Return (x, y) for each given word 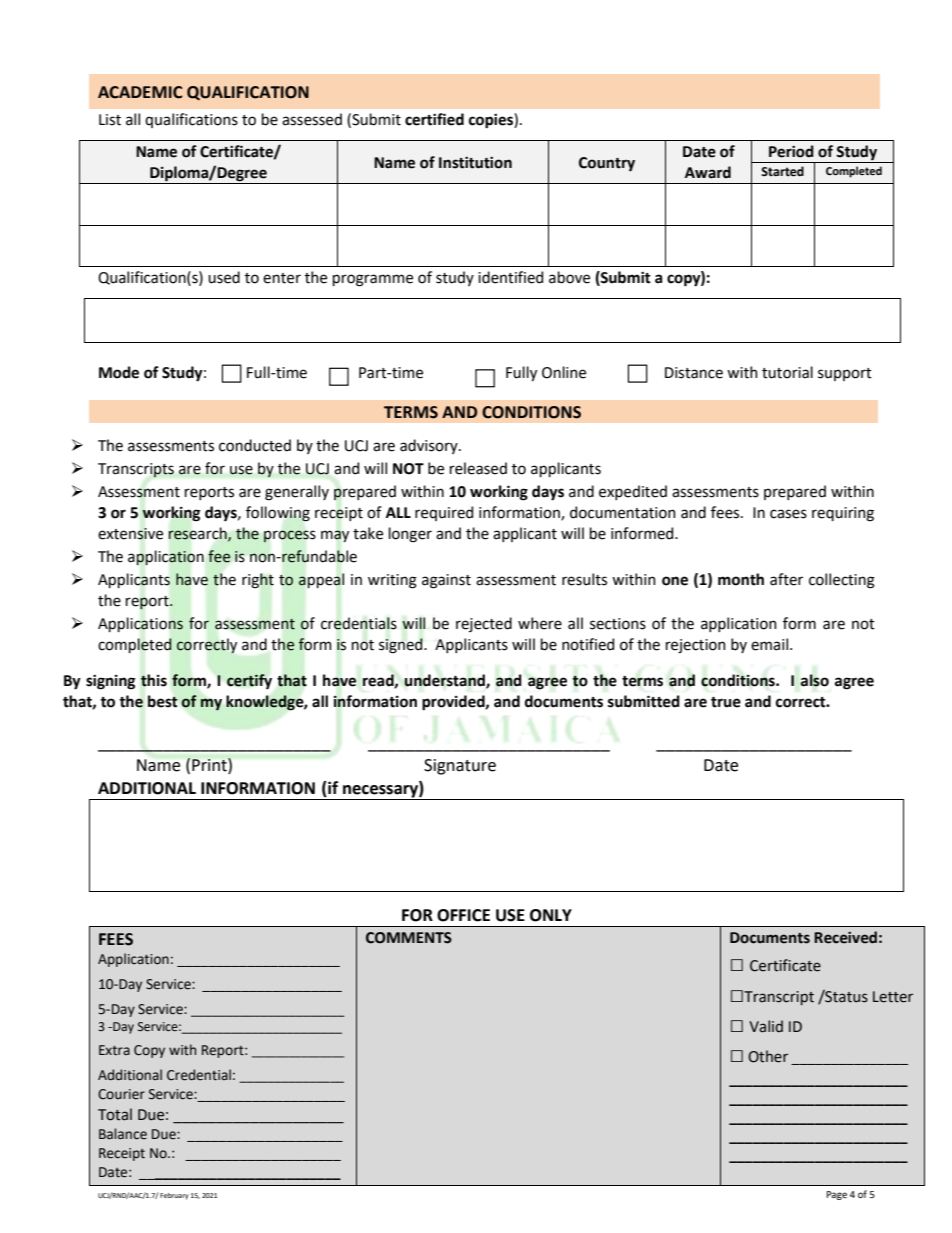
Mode (119, 372)
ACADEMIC (140, 92)
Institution (475, 163)
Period (791, 151)
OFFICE (463, 915)
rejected (484, 624)
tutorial (787, 372)
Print (210, 766)
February (174, 1196)
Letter (893, 997)
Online (564, 372)
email (769, 644)
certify (249, 681)
